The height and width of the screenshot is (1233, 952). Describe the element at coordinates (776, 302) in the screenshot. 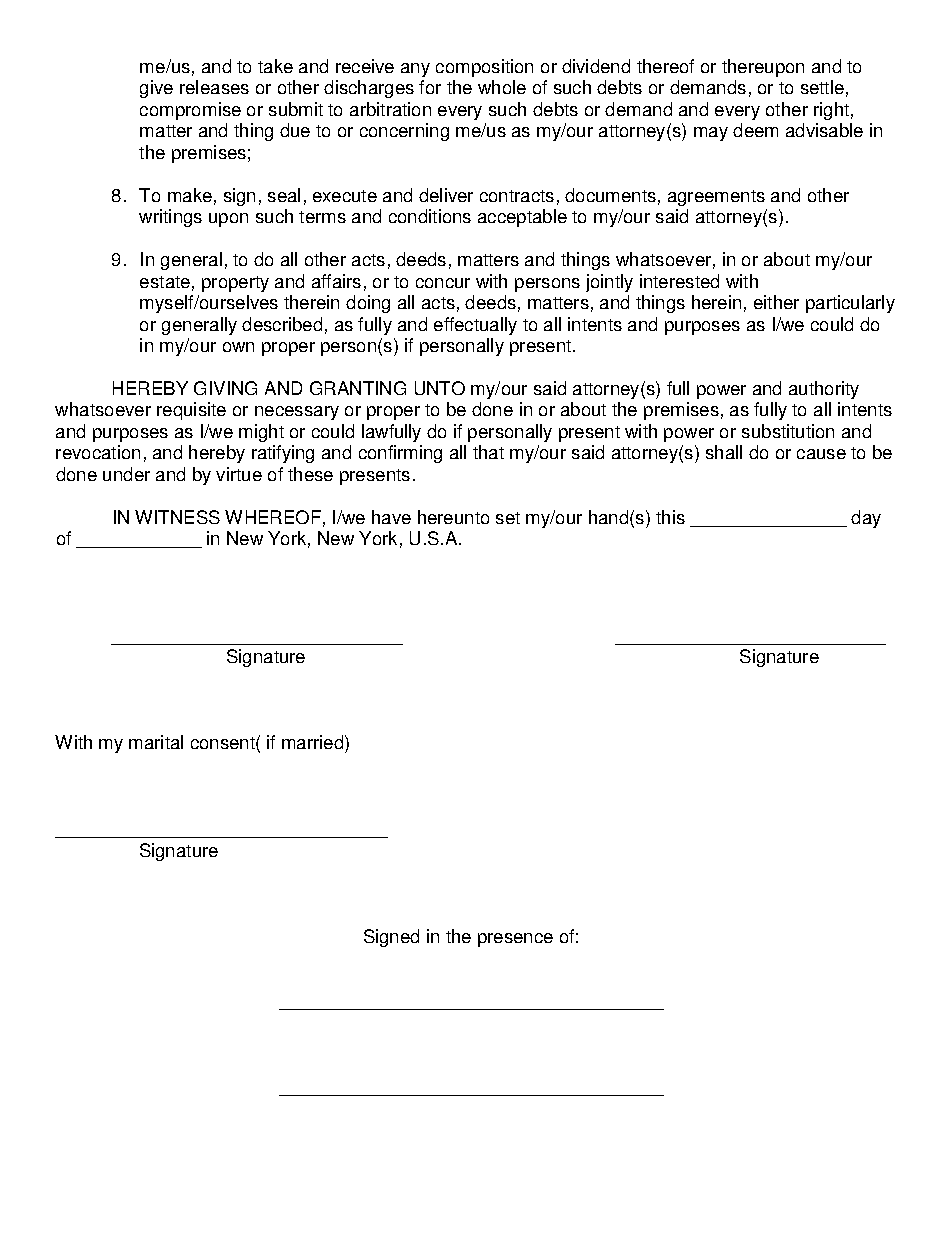

I see `either` at that location.
